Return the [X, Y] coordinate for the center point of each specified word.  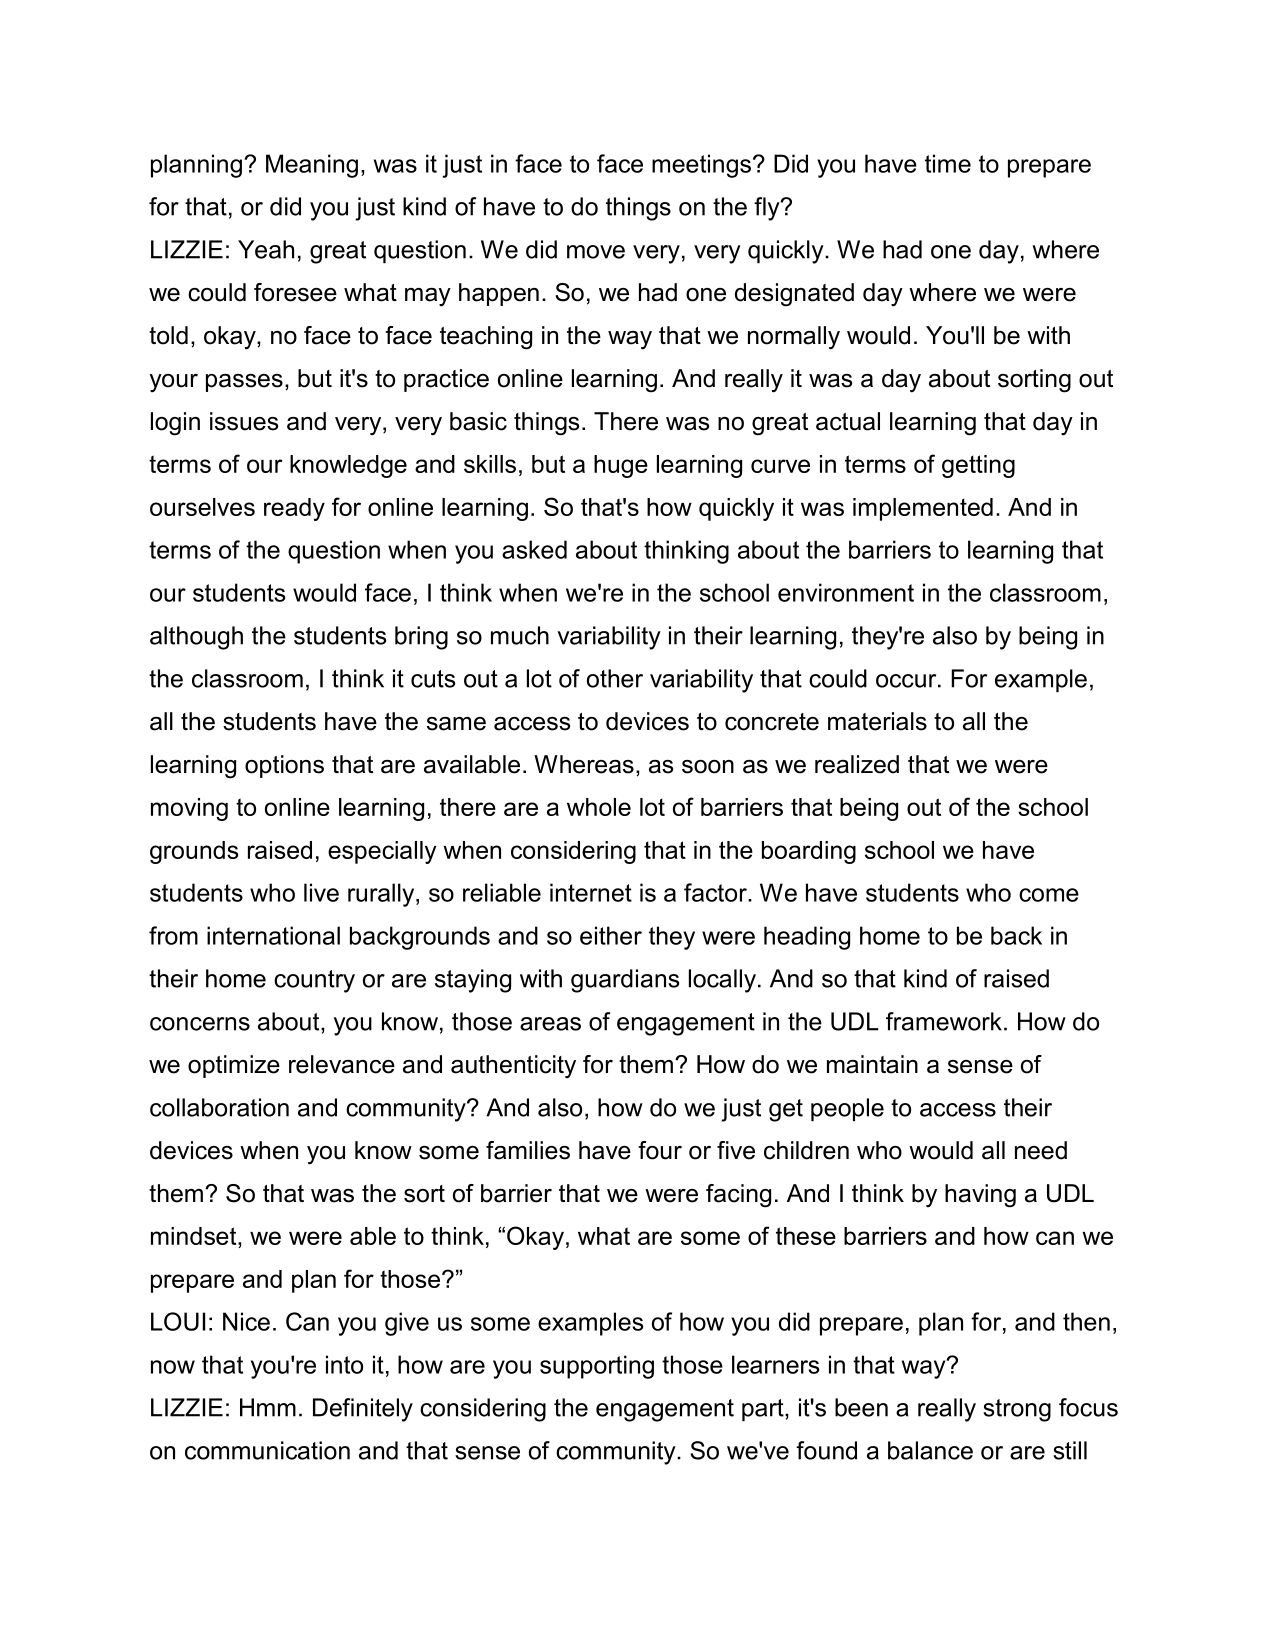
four [660, 1150]
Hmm [268, 1407]
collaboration [219, 1107]
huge [621, 466]
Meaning [312, 166]
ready [294, 509]
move [596, 252]
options [284, 766]
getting [978, 466]
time [948, 163]
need [1041, 1150]
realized [857, 764]
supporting [597, 1367]
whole [599, 807]
